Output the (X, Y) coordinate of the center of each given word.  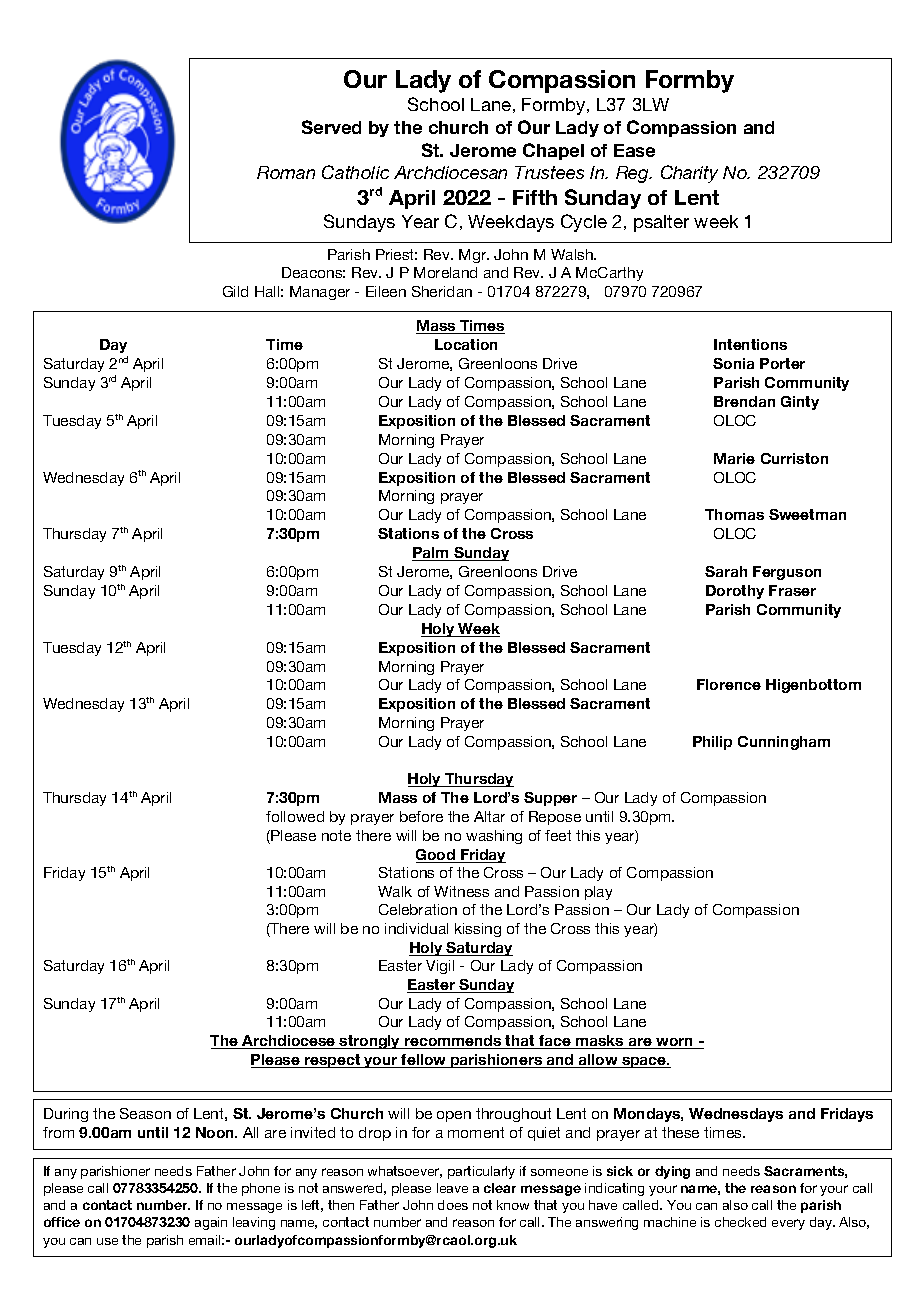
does (453, 1205)
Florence (729, 684)
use (107, 1241)
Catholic (355, 172)
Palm (432, 554)
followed (295, 816)
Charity (689, 174)
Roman (286, 172)
